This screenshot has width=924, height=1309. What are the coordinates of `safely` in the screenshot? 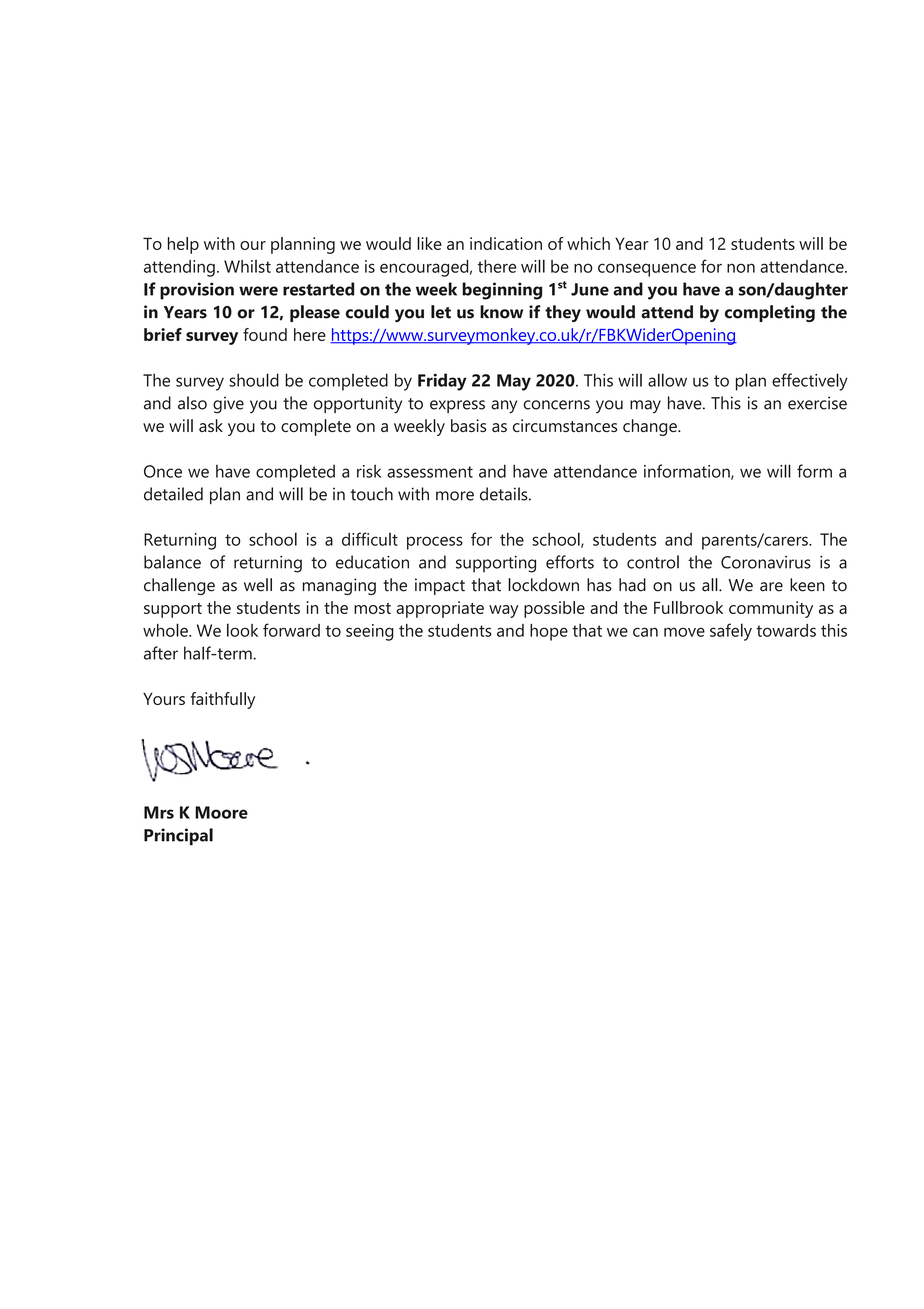 It's located at (731, 632).
